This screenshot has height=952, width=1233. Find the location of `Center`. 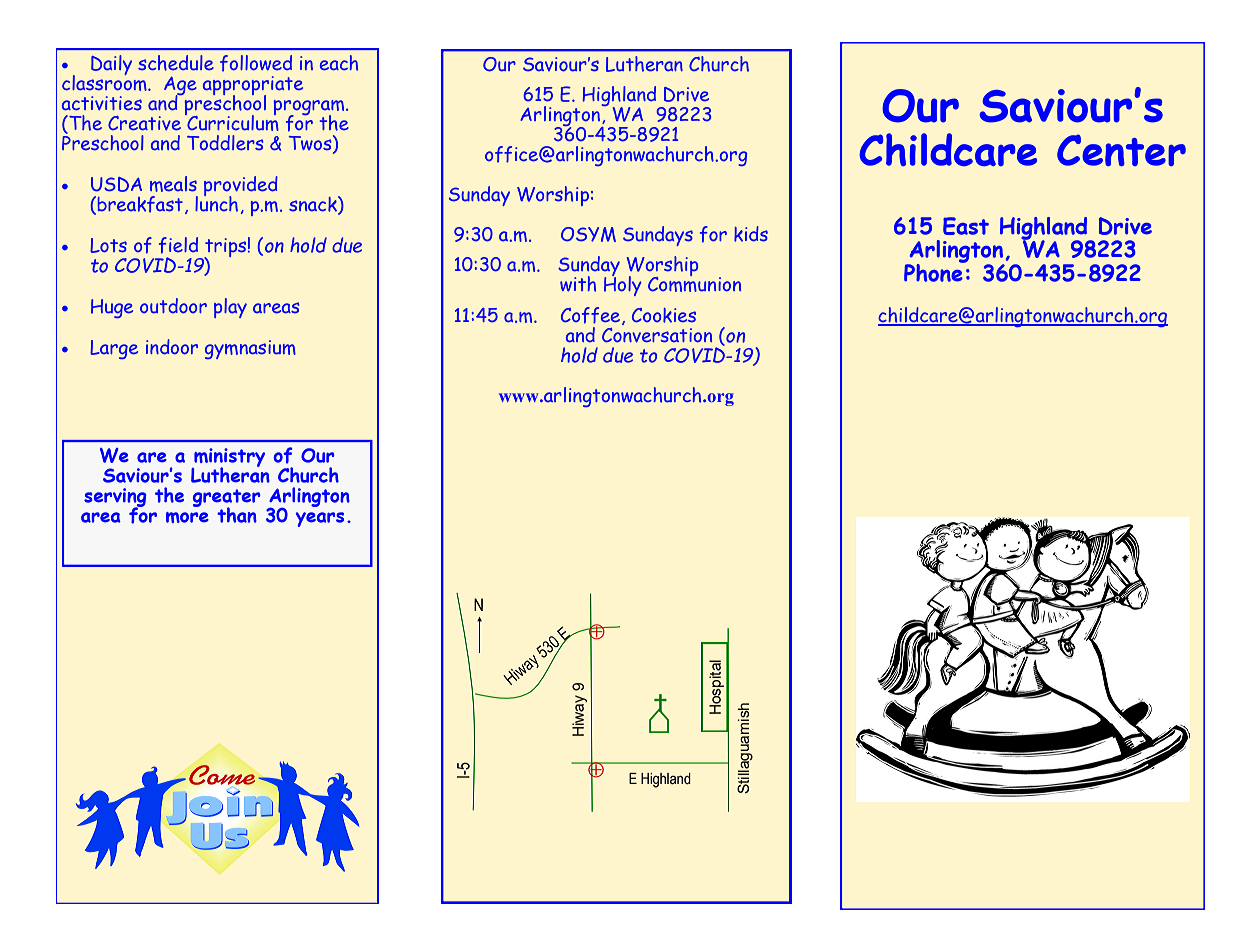

Center is located at coordinates (1121, 150).
